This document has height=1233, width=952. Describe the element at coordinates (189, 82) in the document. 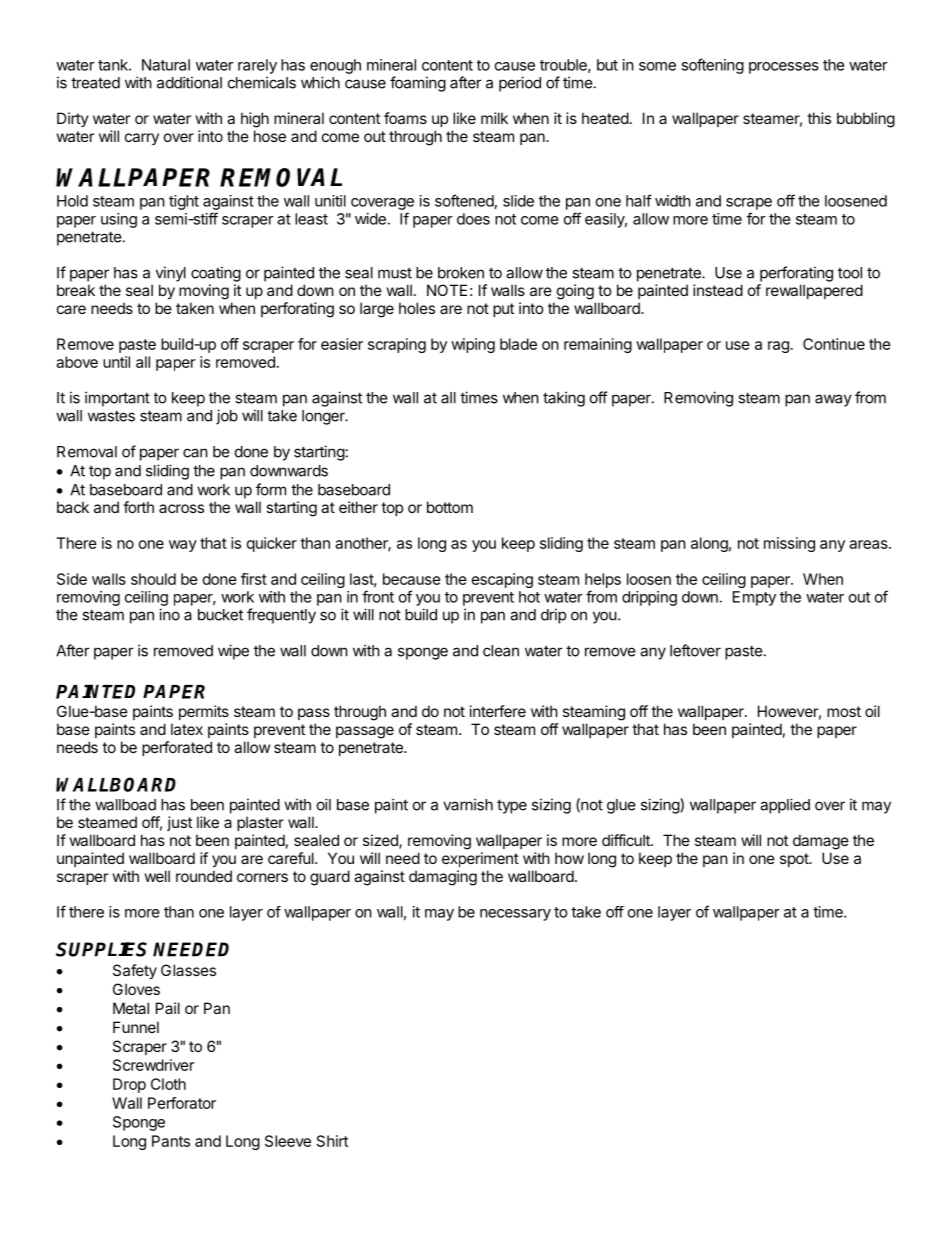

I see `additional` at that location.
